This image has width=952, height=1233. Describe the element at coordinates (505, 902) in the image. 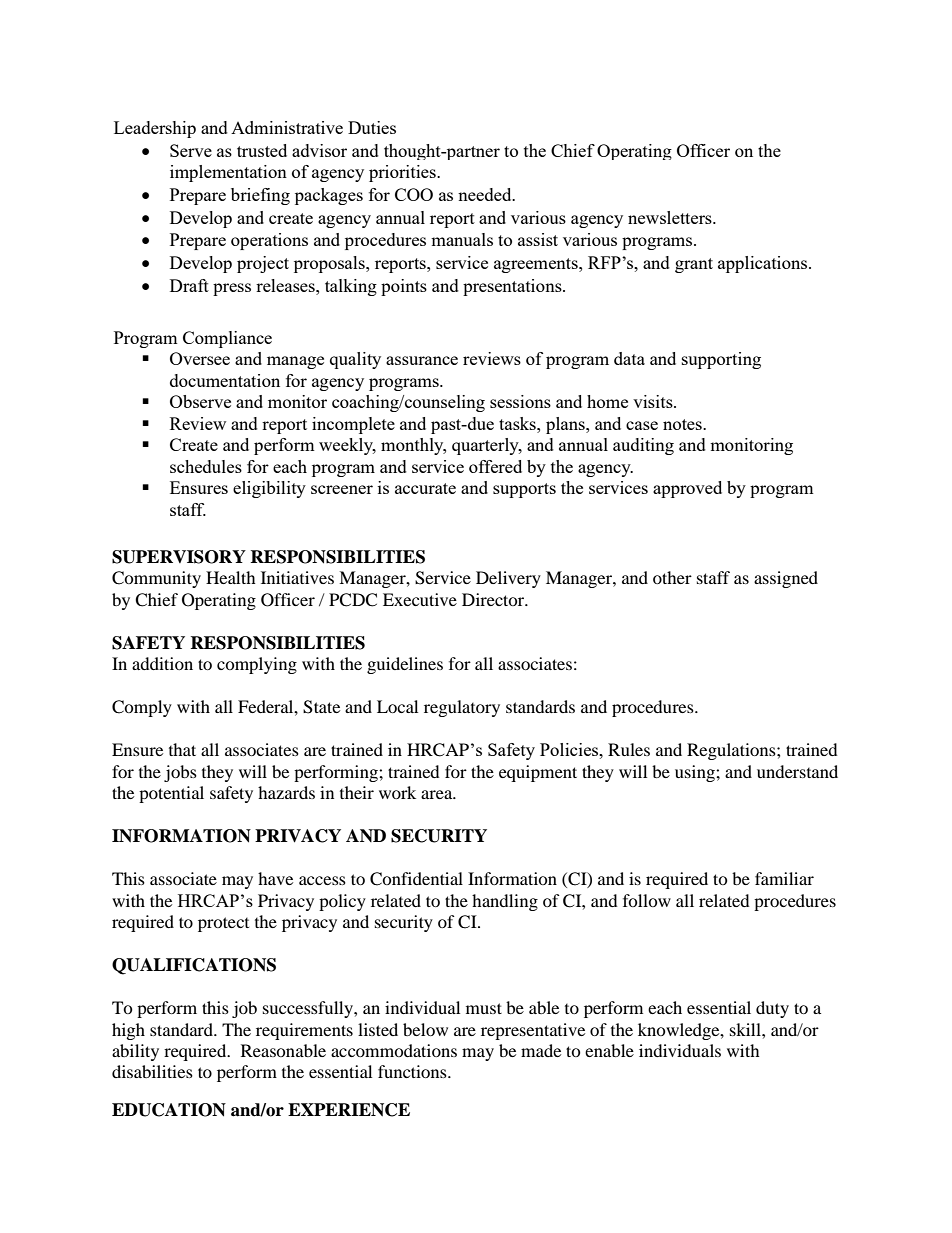

I see `handling` at that location.
